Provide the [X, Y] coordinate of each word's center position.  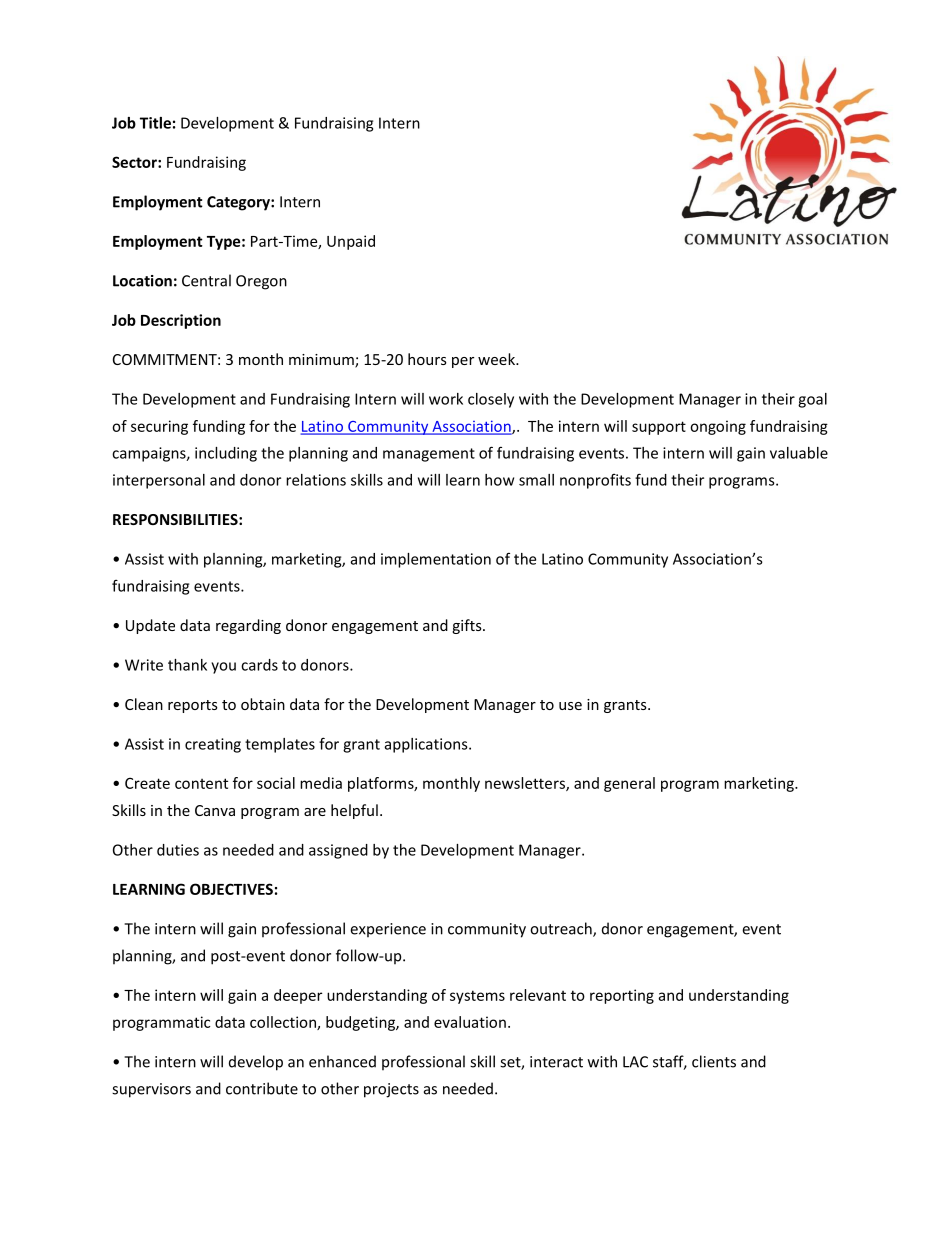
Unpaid [351, 242]
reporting [622, 996]
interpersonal [159, 481]
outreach [562, 929]
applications [427, 745]
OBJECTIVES [231, 889]
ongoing [718, 427]
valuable [799, 453]
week [497, 359]
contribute [262, 1088]
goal [812, 400]
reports [193, 706]
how [499, 480]
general [629, 784]
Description [181, 321]
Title [155, 123]
